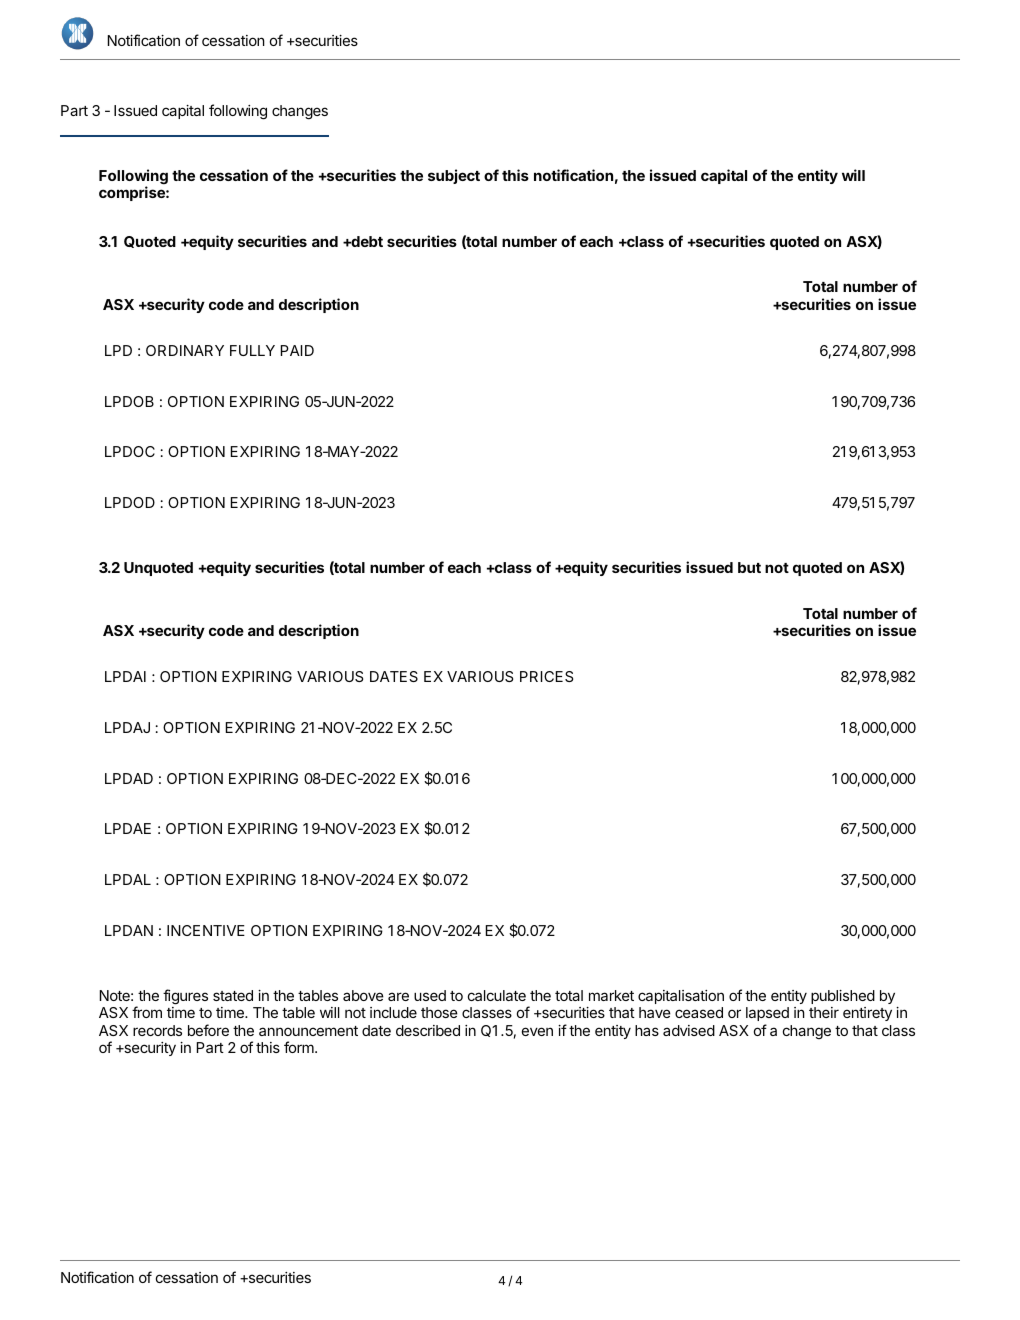 The image size is (1020, 1320). Describe the element at coordinates (208, 1030) in the screenshot. I see `before` at that location.
